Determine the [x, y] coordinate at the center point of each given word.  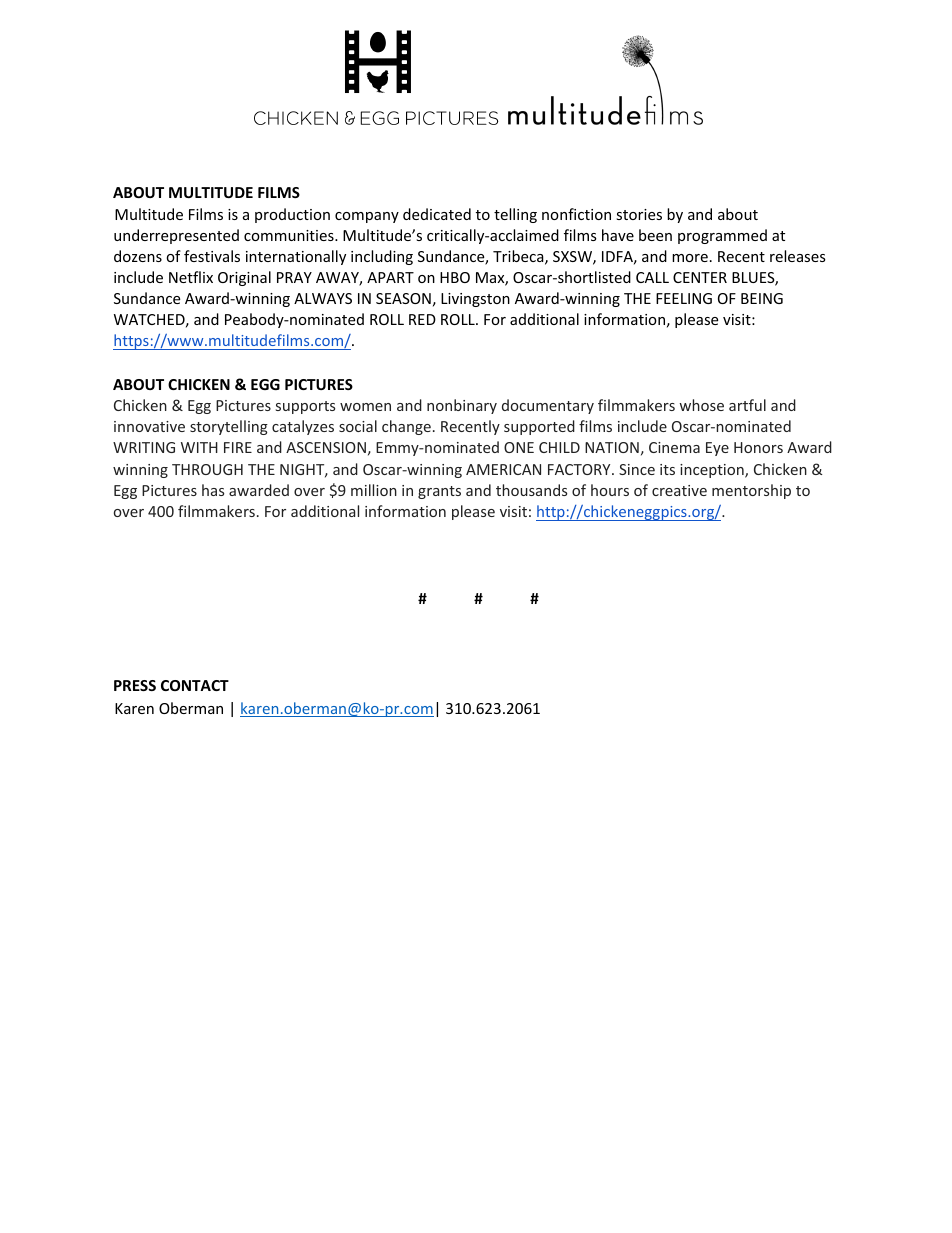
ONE [519, 447]
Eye [717, 449]
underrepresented [176, 236]
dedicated [437, 214]
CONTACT [195, 685]
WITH [199, 447]
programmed [722, 236]
